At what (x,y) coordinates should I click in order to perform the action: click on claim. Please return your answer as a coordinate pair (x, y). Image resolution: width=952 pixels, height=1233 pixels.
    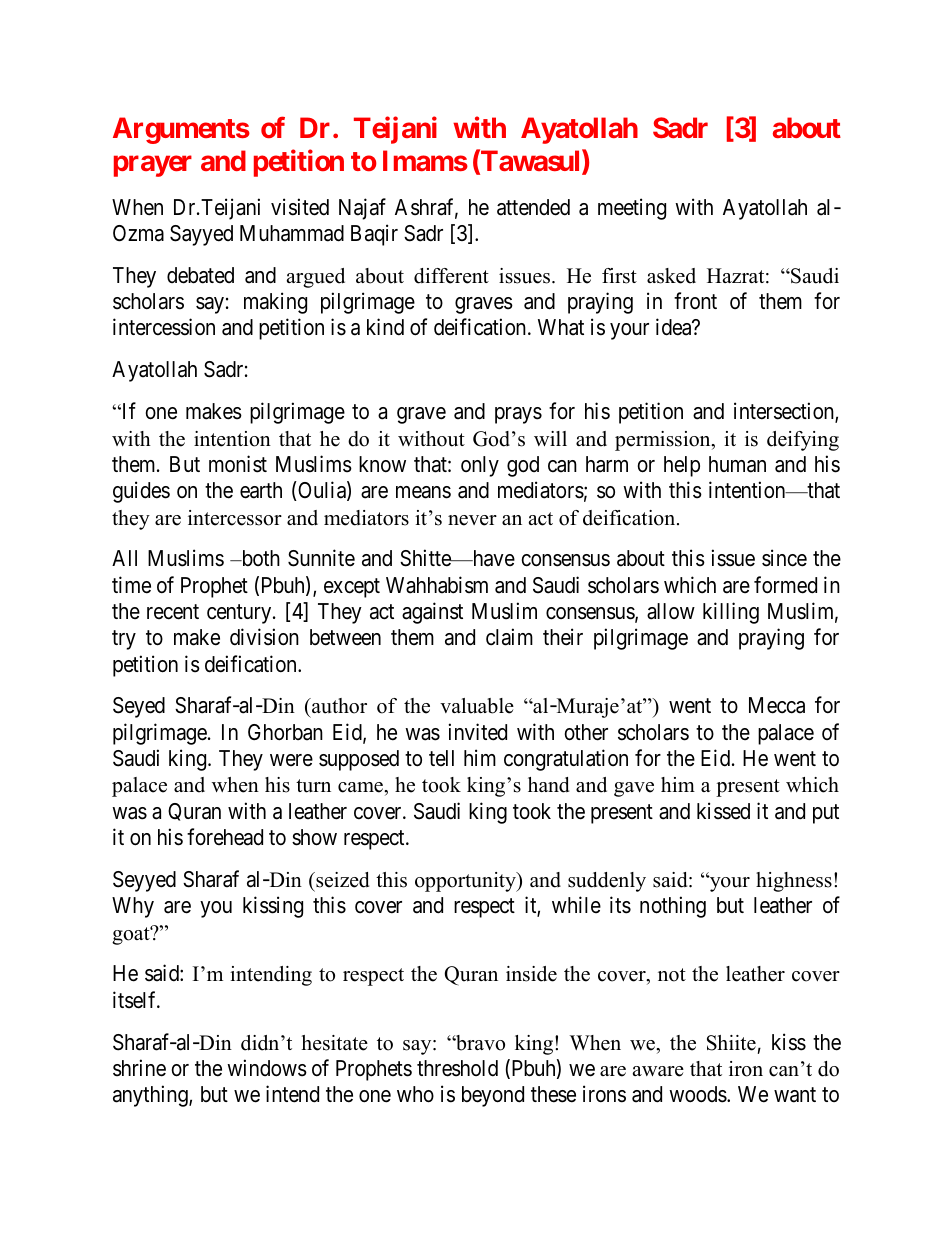
    Looking at the image, I should click on (509, 637).
